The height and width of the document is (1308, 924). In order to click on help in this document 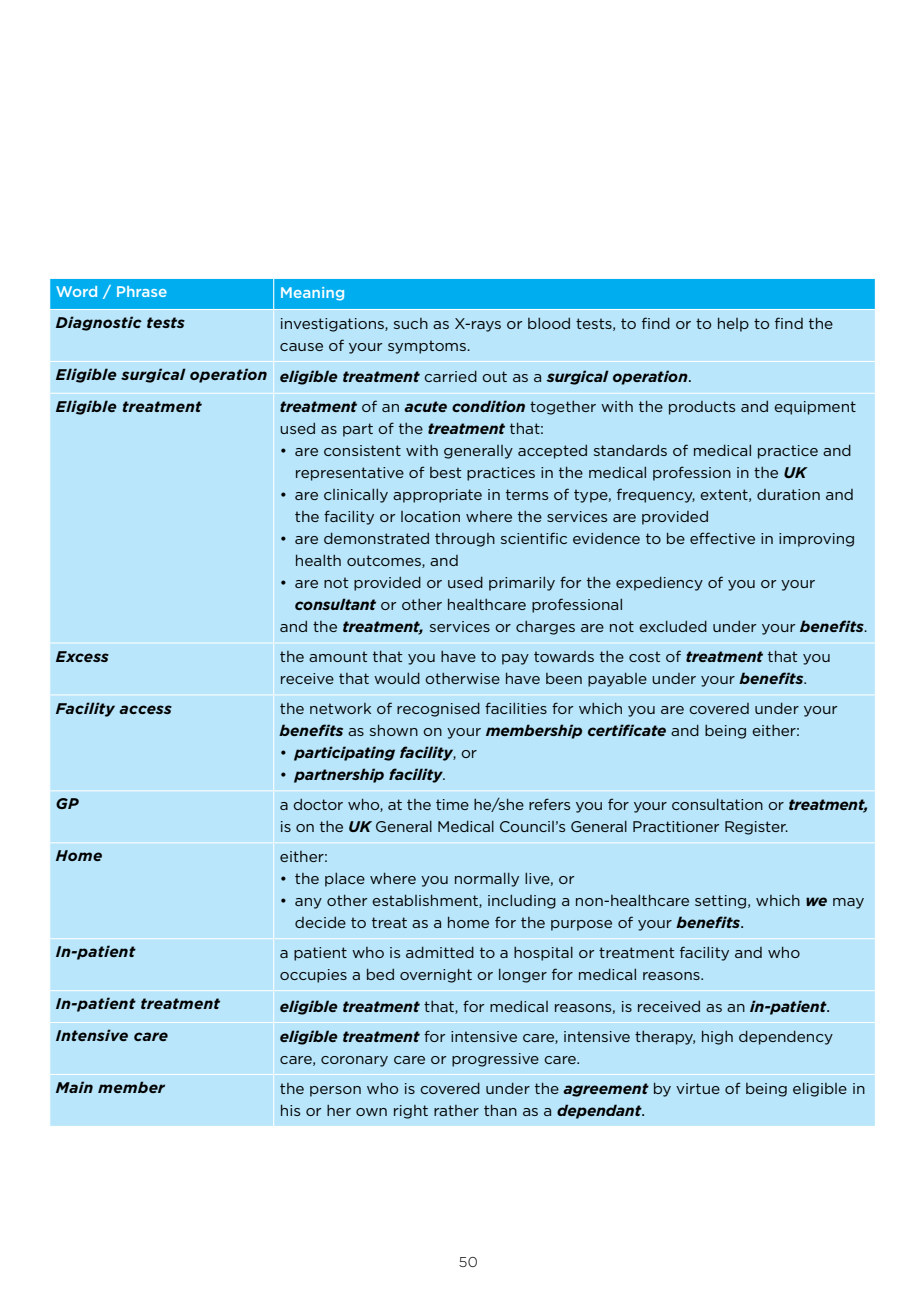, I will do `click(733, 325)`.
